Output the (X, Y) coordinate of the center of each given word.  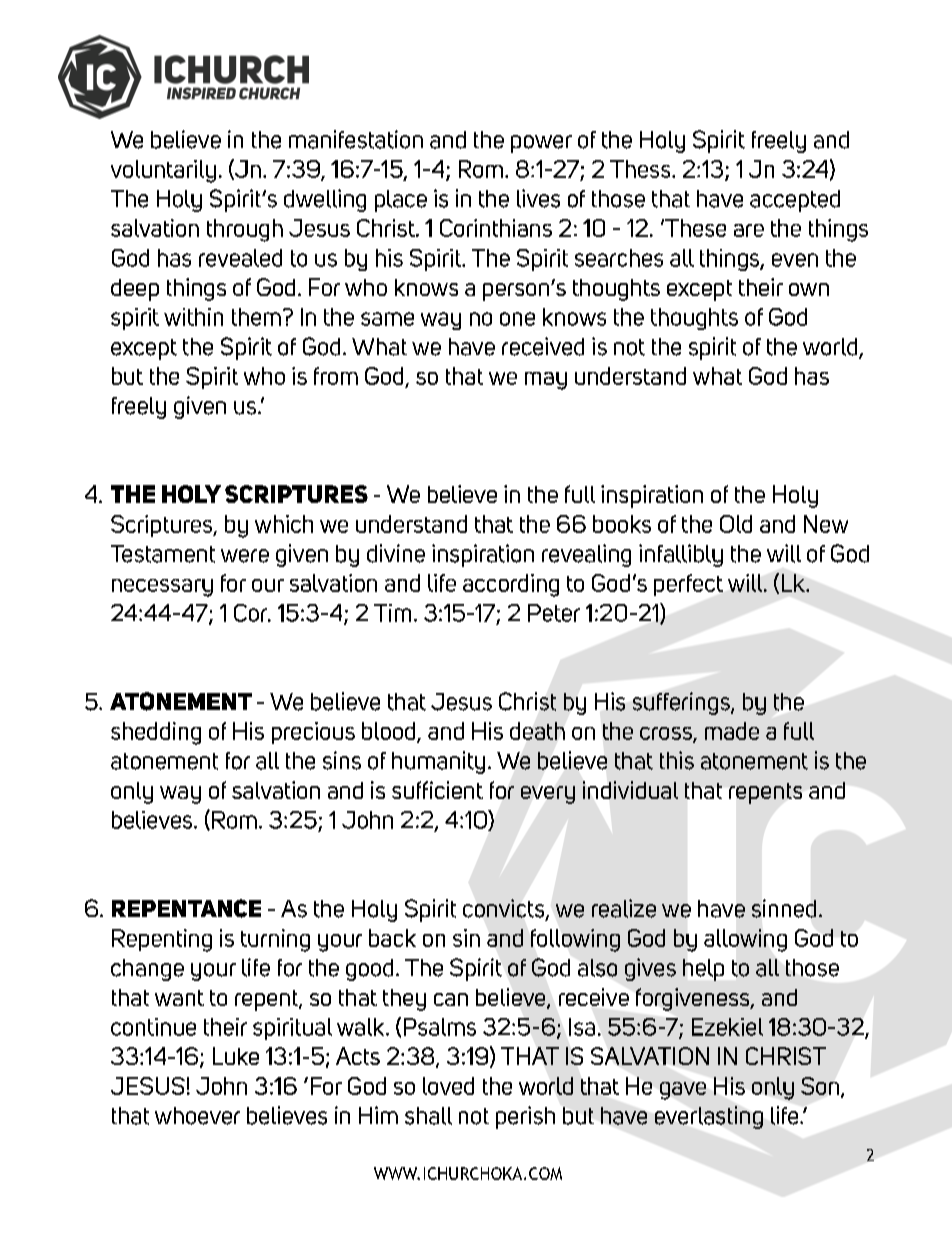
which (284, 524)
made (732, 731)
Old (736, 524)
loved (448, 1086)
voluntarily (163, 171)
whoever (197, 1116)
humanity (438, 762)
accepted (795, 201)
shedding (156, 733)
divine (396, 553)
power (541, 144)
